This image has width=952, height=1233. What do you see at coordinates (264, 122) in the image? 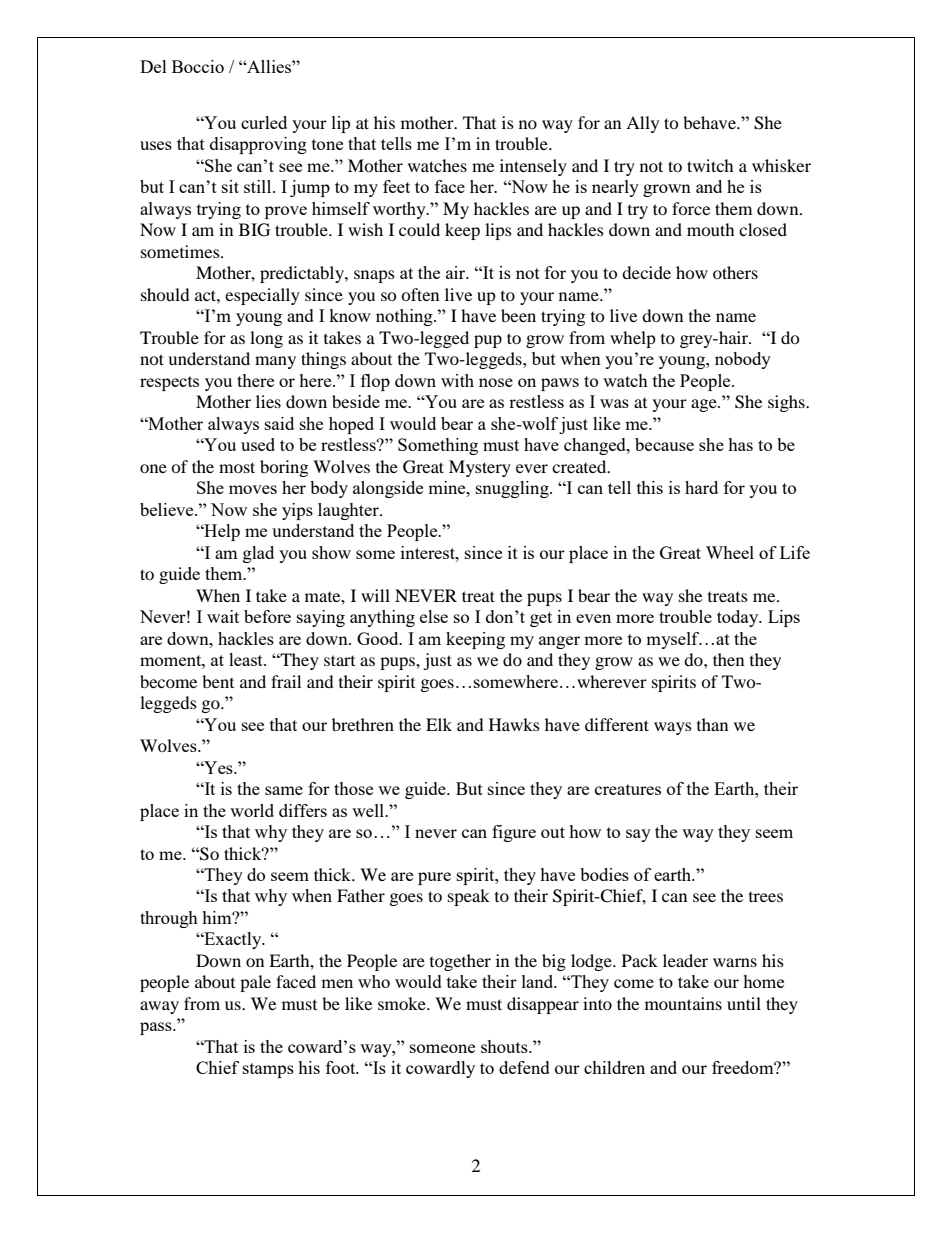
I see `curled` at bounding box center [264, 122].
